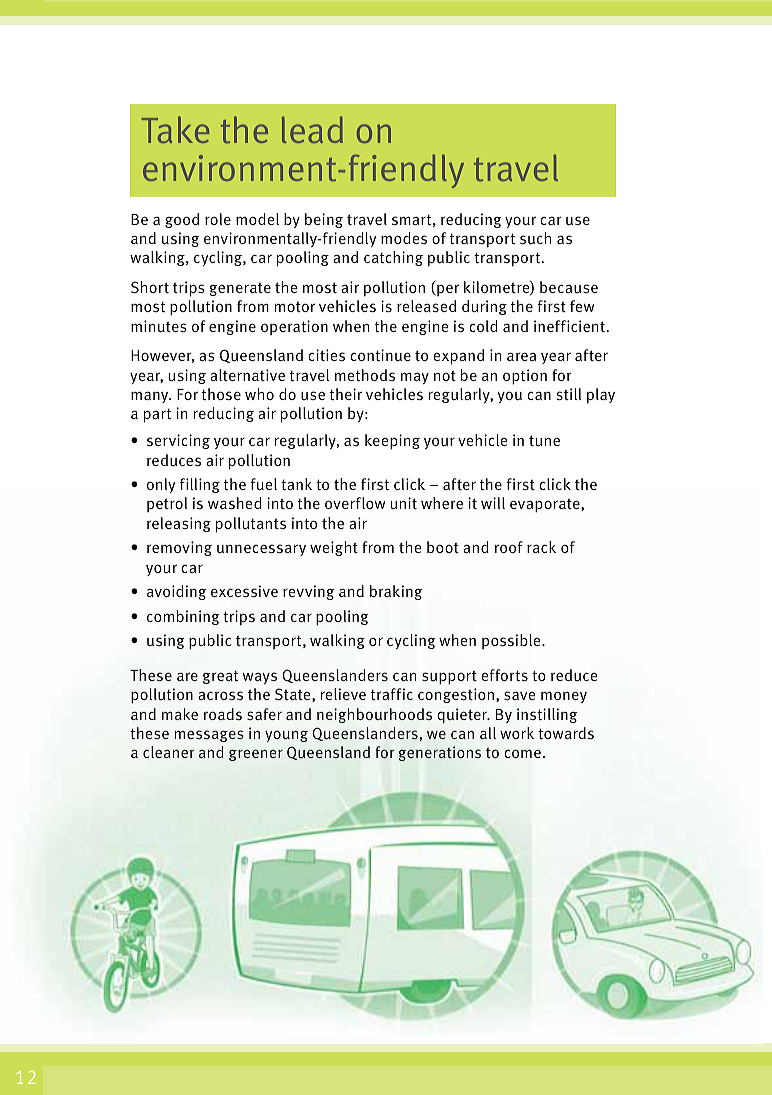 The height and width of the image is (1095, 772). I want to click on because, so click(569, 287).
